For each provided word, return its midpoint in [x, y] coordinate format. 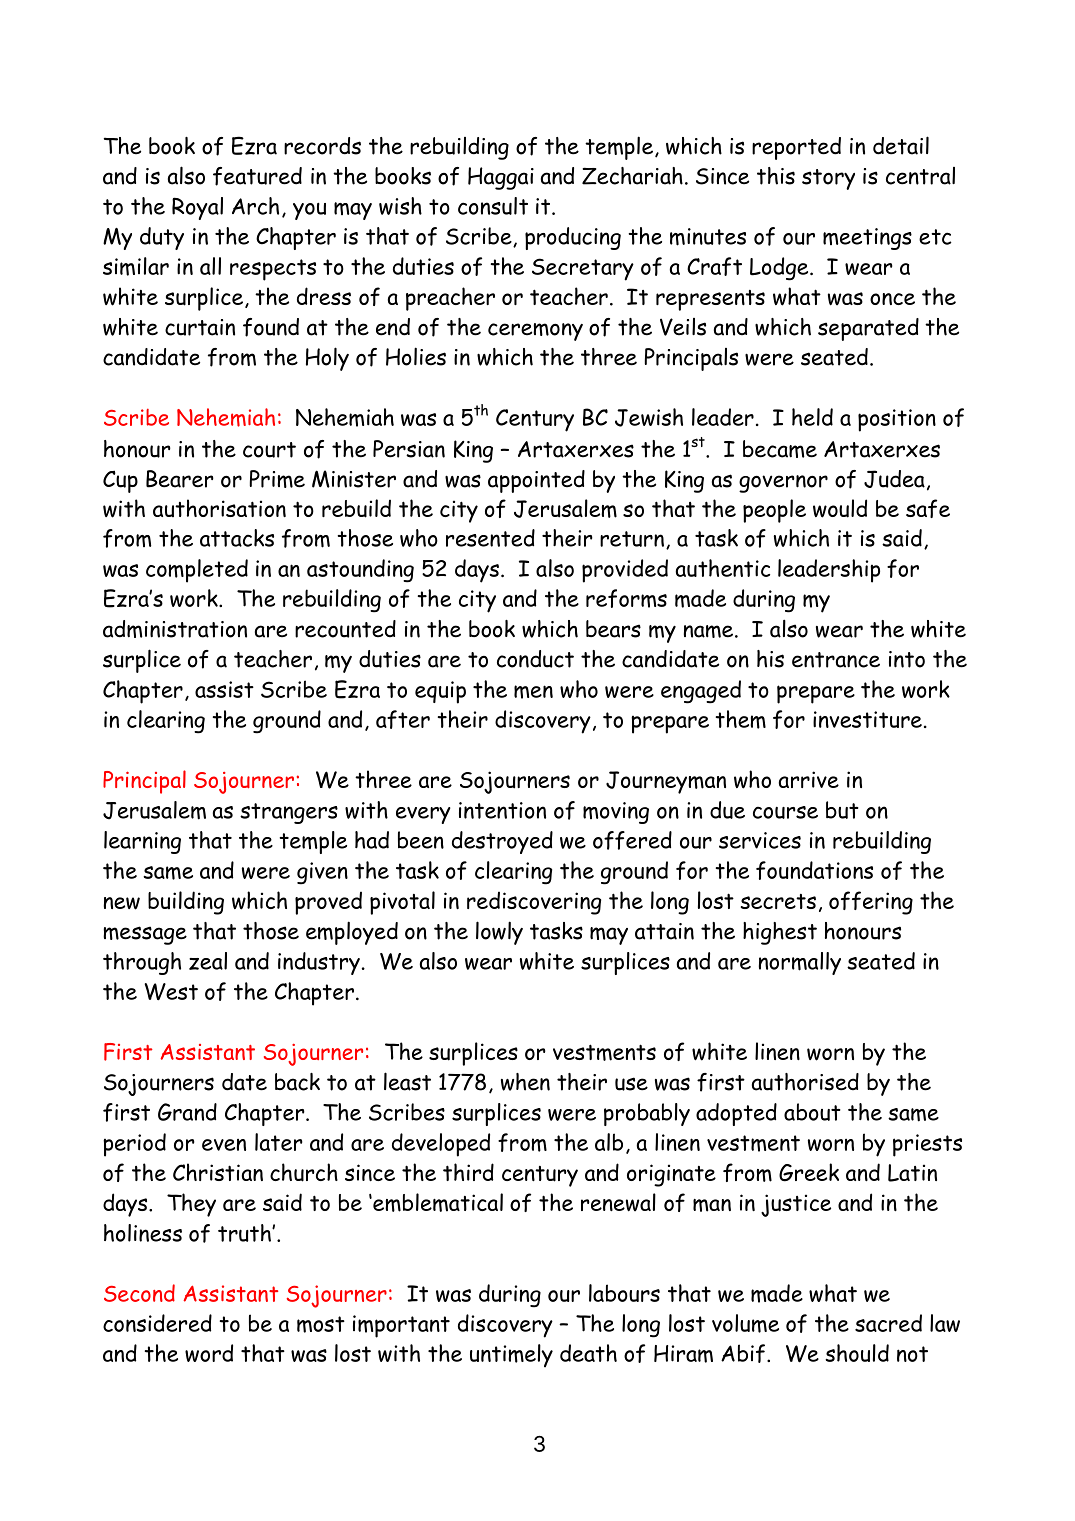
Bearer [180, 479]
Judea [894, 479]
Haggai [501, 178]
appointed [536, 481]
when [525, 1082]
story [828, 179]
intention [502, 810]
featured [257, 176]
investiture [867, 719]
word [209, 1353]
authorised [805, 1082]
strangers [289, 813]
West [171, 992]
